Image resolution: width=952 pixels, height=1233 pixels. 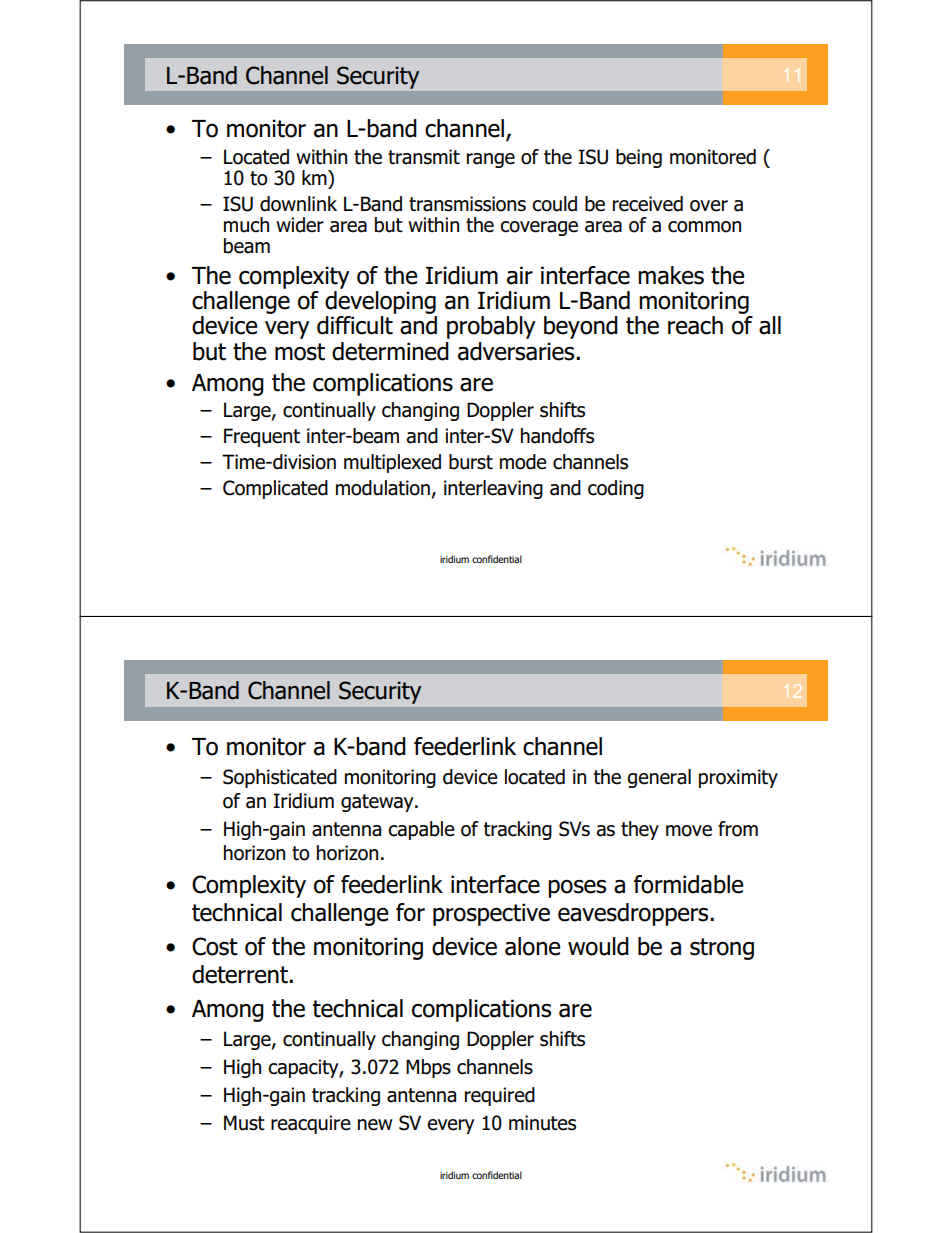 I want to click on transmissions, so click(x=467, y=204).
